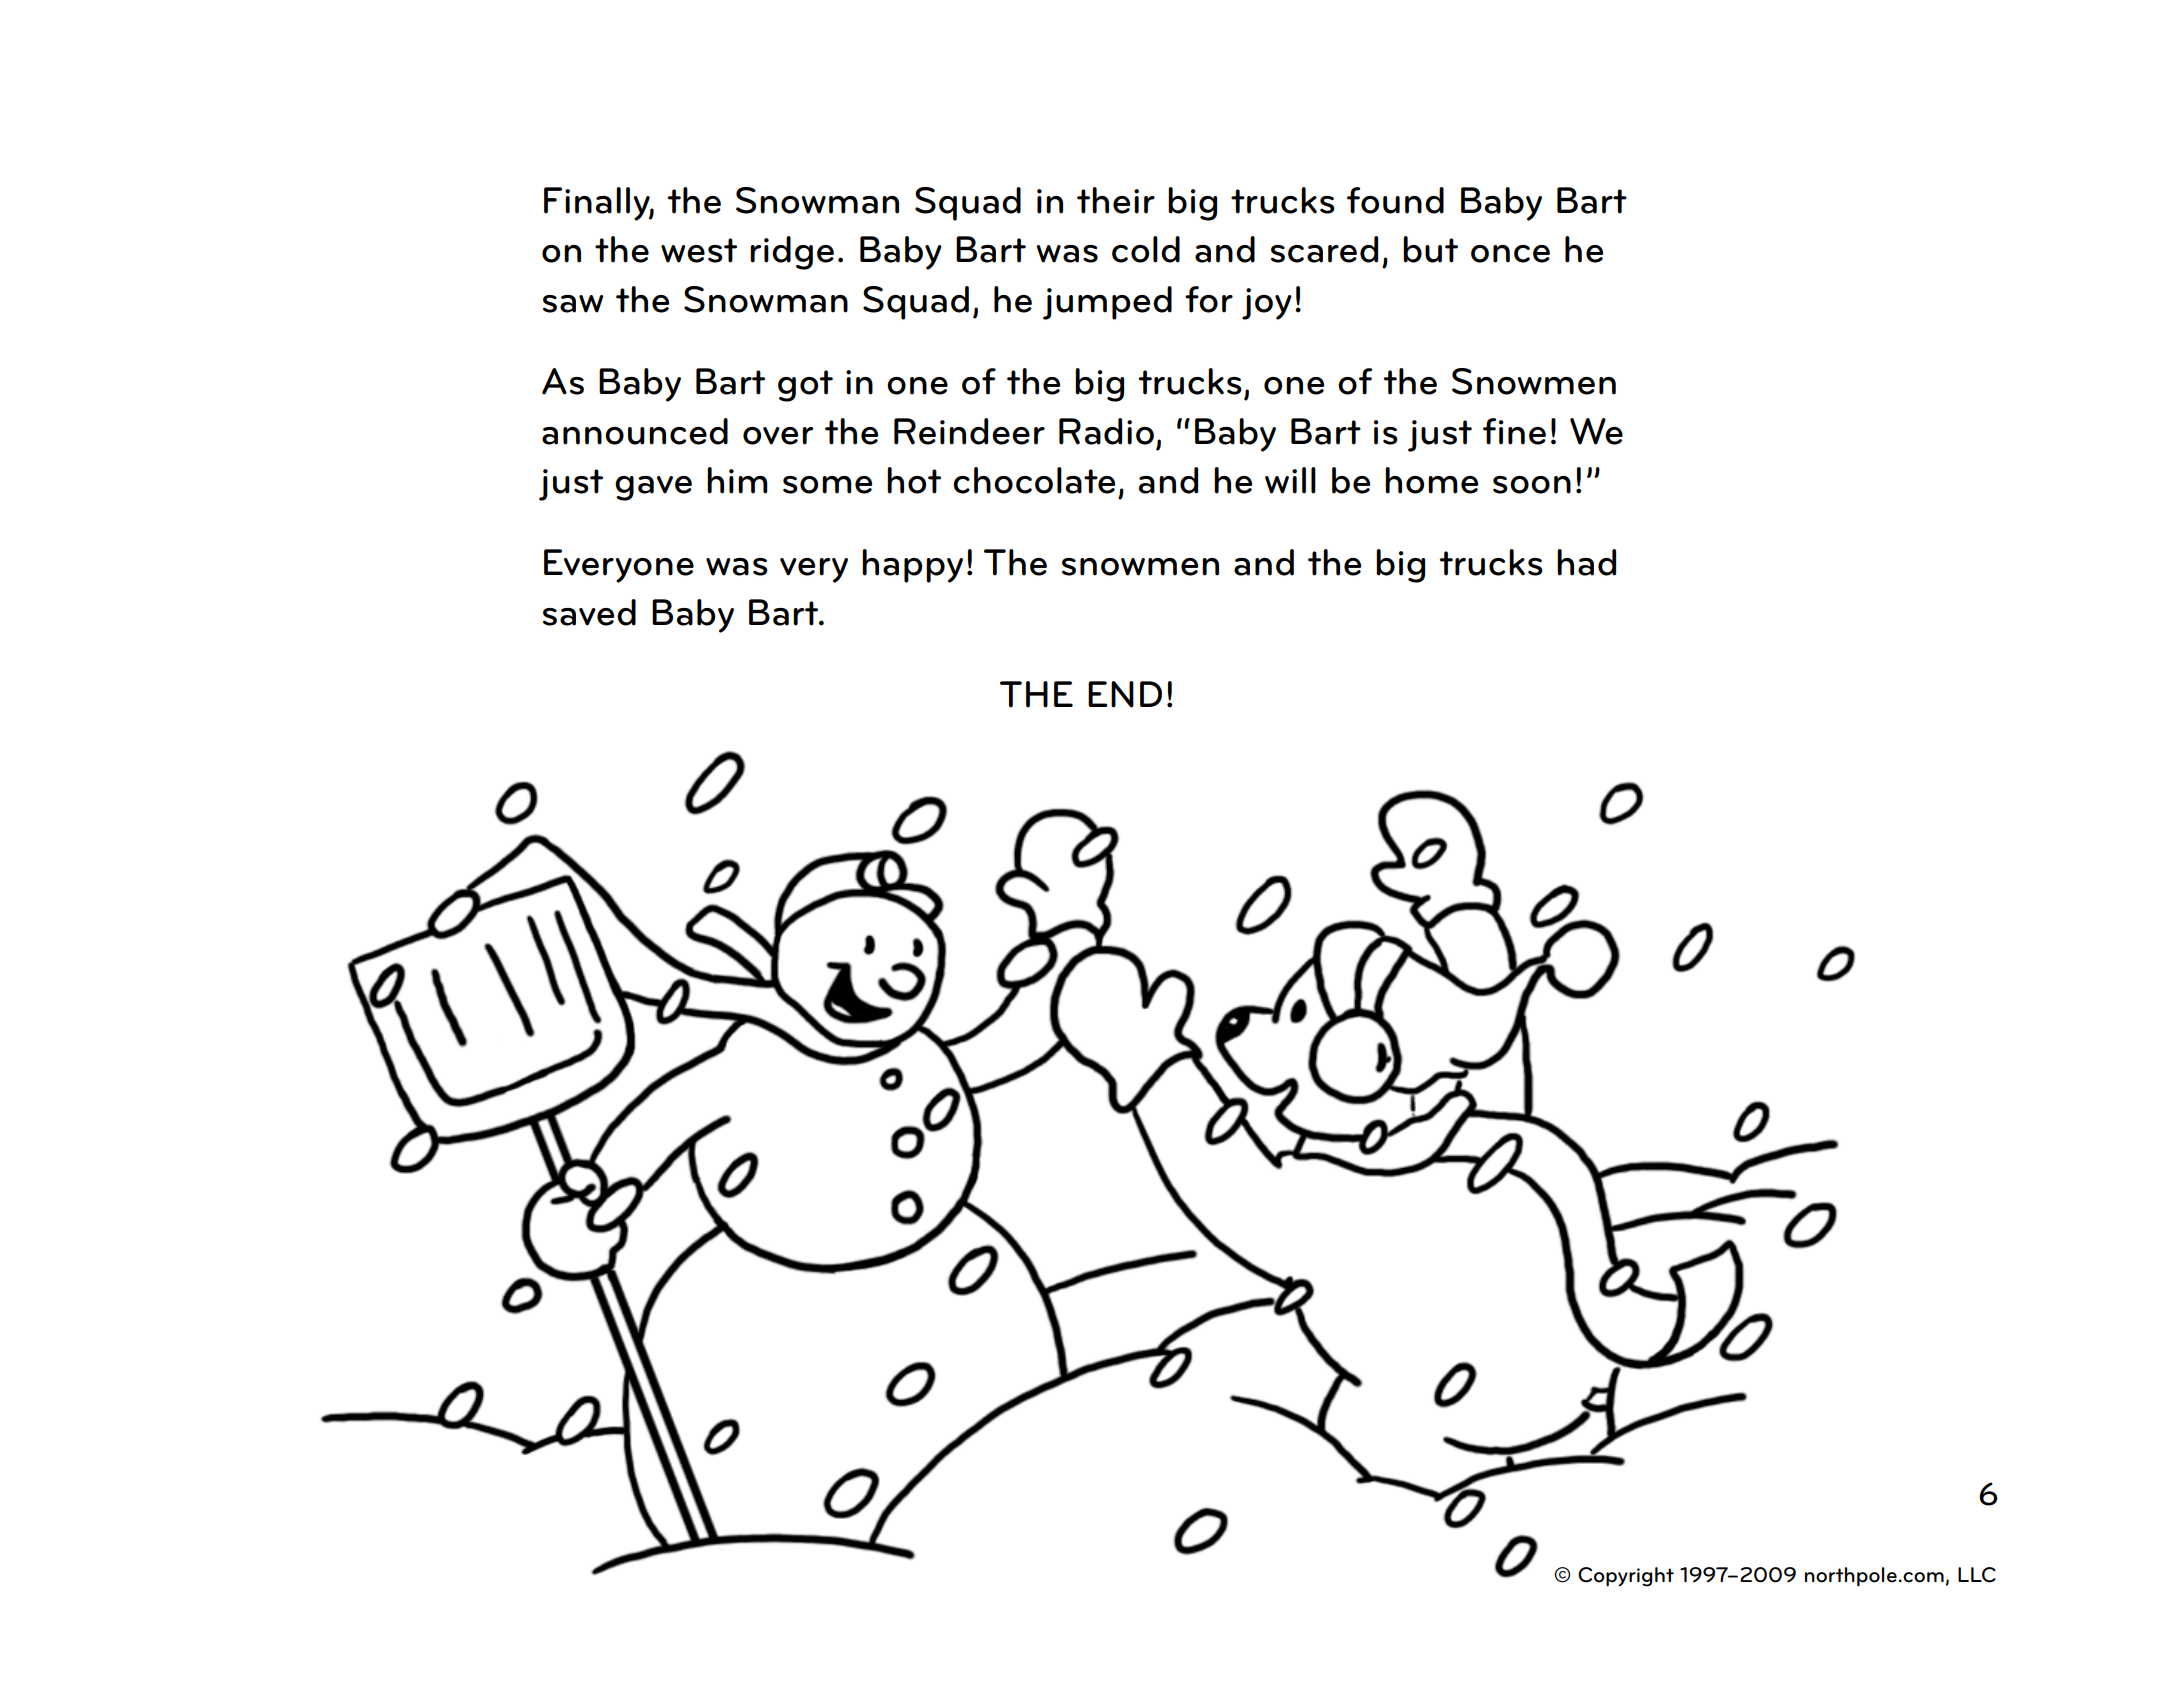  Describe the element at coordinates (912, 566) in the document. I see `happy` at that location.
